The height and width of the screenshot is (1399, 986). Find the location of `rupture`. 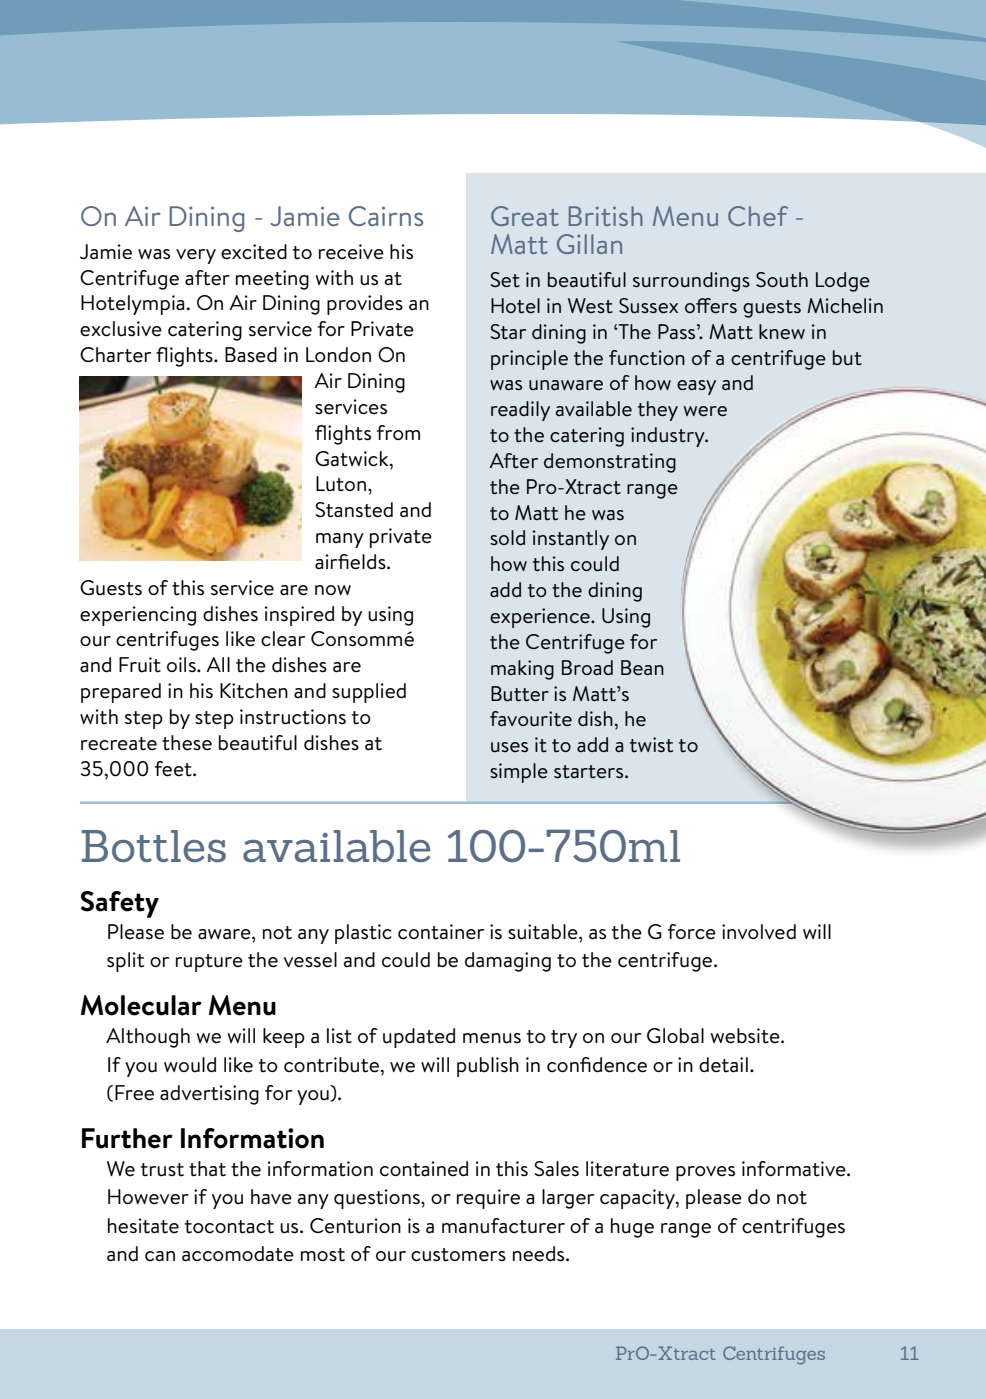

rupture is located at coordinates (209, 963).
